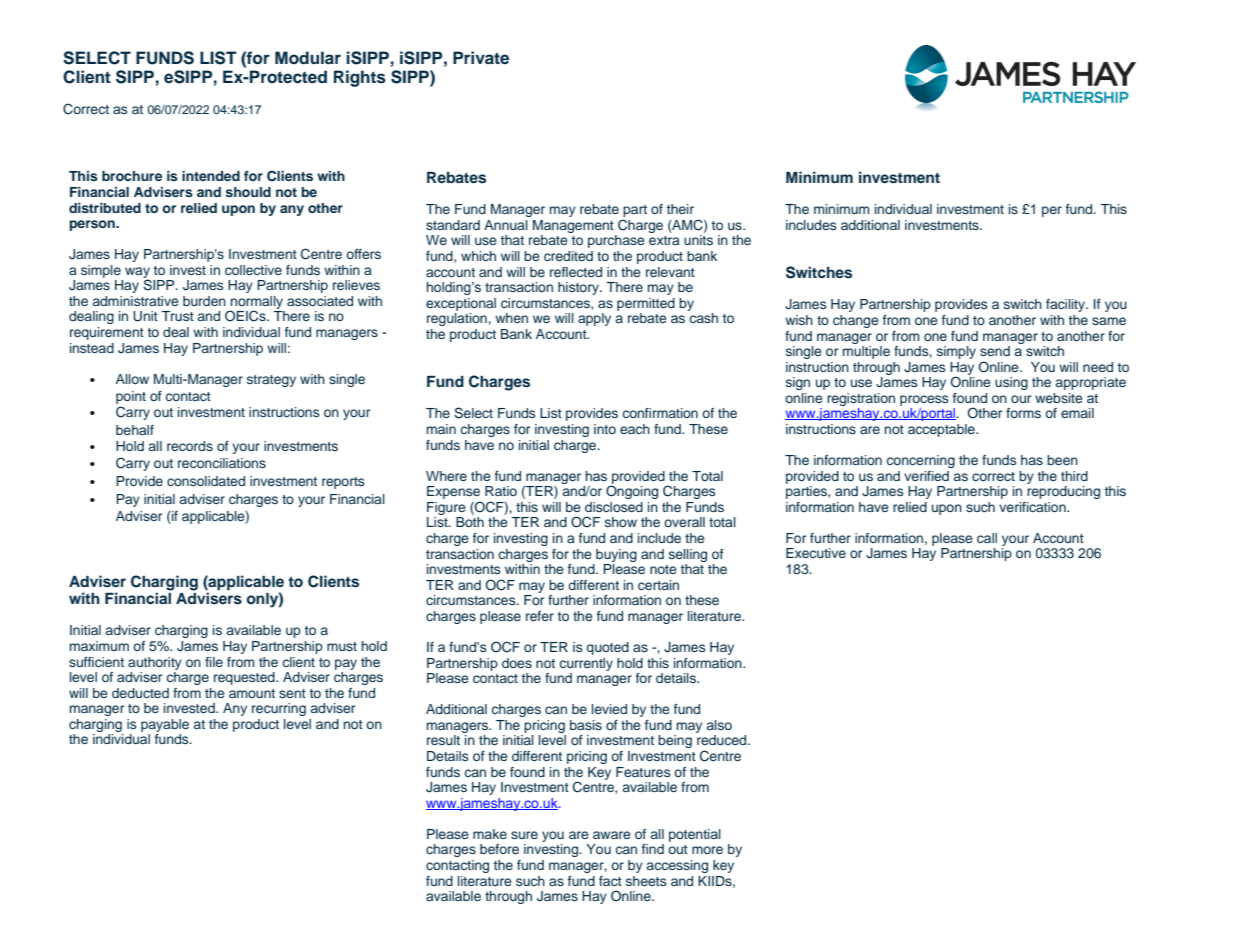 The height and width of the page is (952, 1233). What do you see at coordinates (206, 481) in the page?
I see `consolidated` at bounding box center [206, 481].
